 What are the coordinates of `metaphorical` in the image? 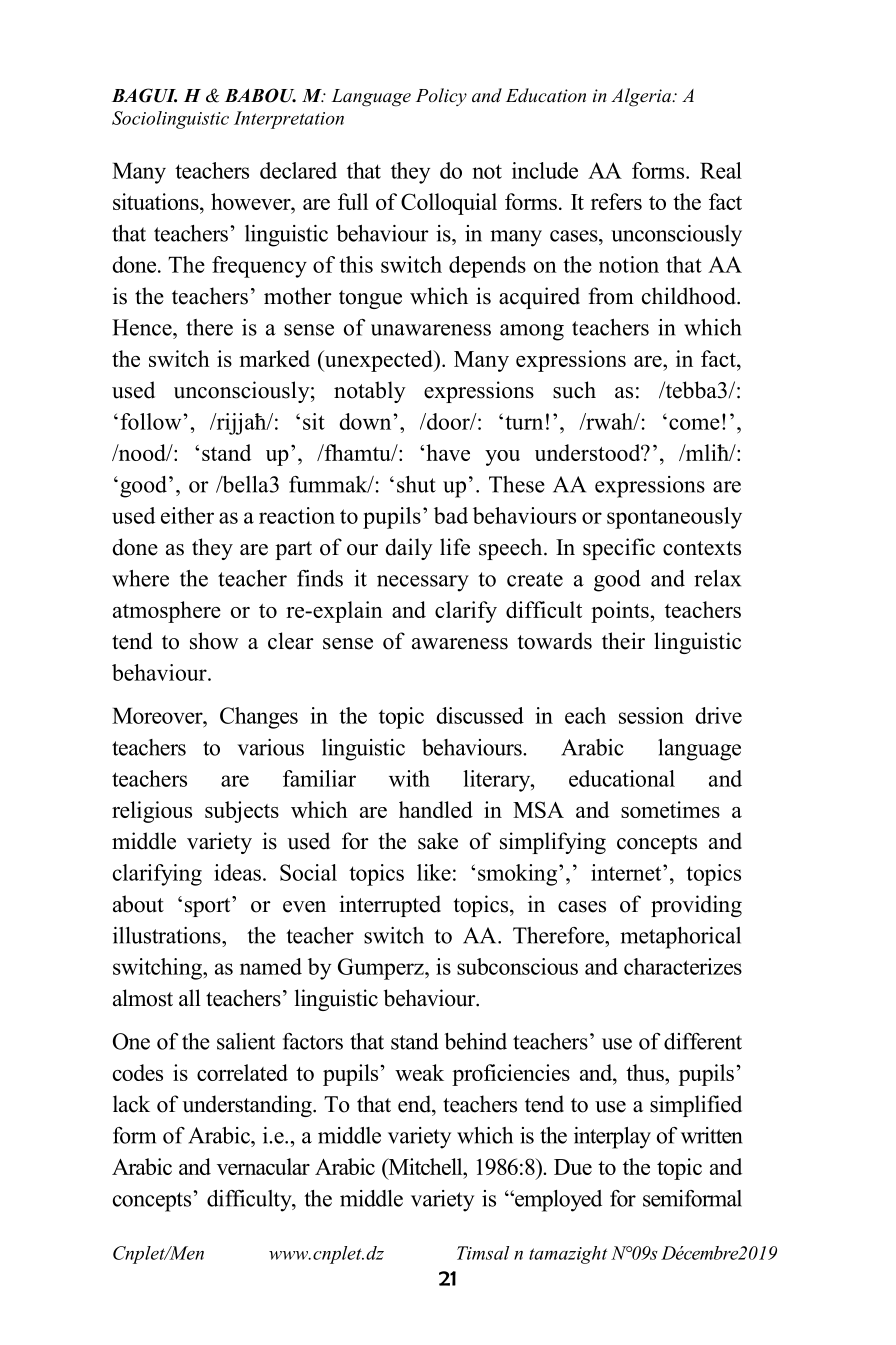 It's located at (680, 938).
